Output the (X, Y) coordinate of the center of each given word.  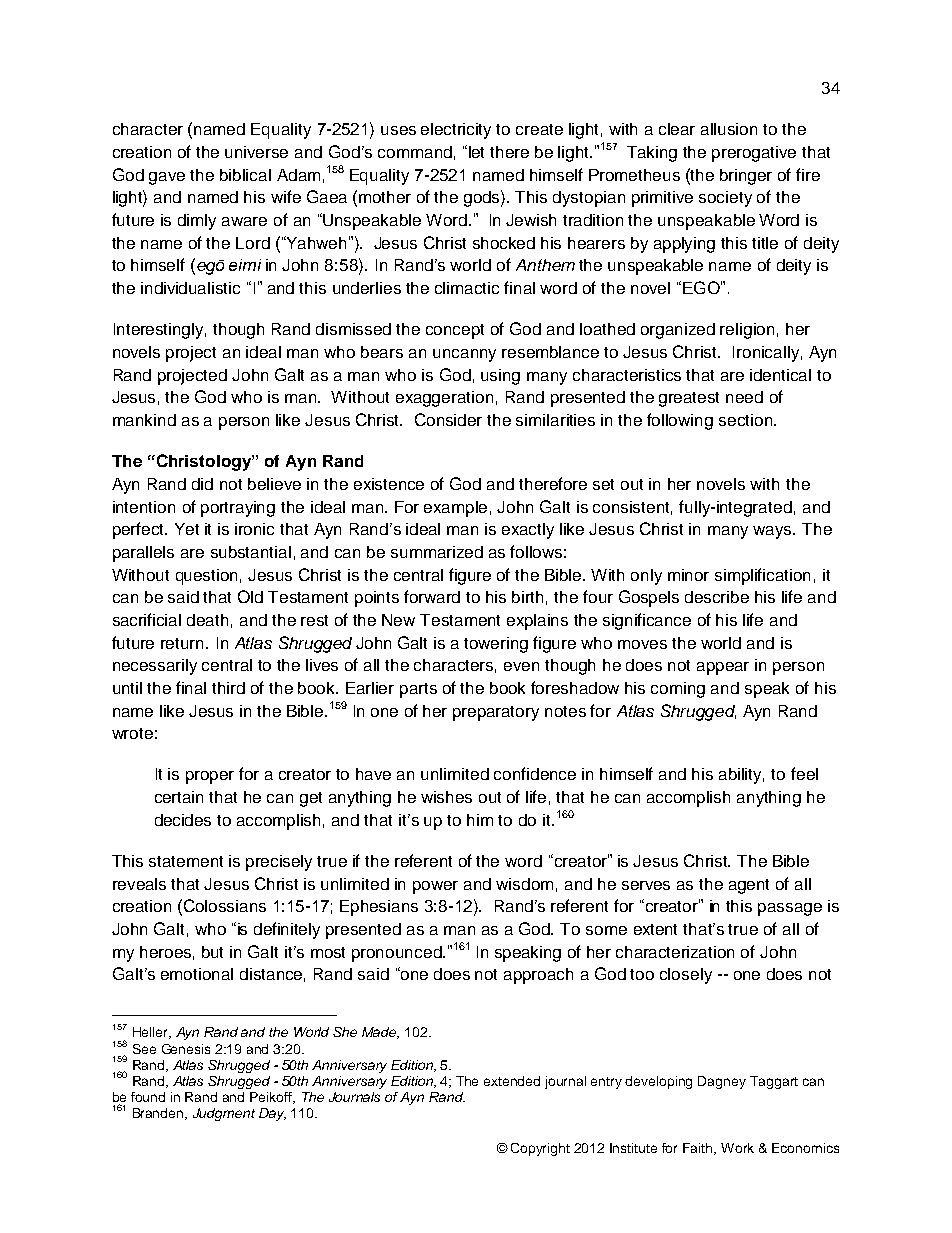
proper (210, 777)
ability (741, 776)
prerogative (754, 154)
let (476, 152)
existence (389, 484)
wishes (446, 797)
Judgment (224, 1114)
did (202, 484)
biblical (245, 175)
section (747, 420)
